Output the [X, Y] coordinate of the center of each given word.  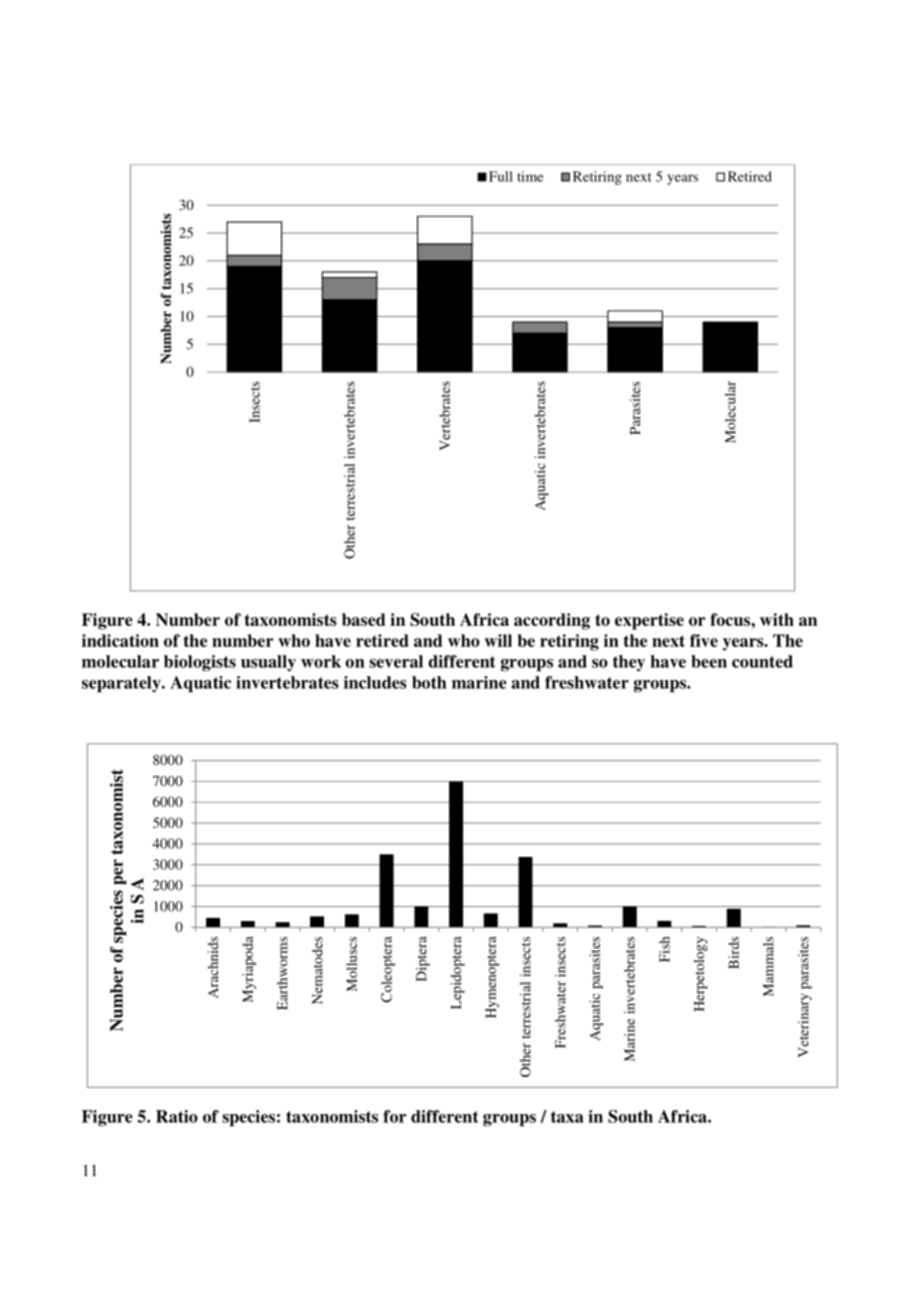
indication [120, 640]
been [709, 661]
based [363, 619]
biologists [200, 663]
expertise [649, 621]
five [704, 640]
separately [122, 684]
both [429, 682]
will [498, 640]
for [395, 1116]
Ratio [177, 1116]
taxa [567, 1117]
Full [501, 176]
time [530, 176]
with [777, 619]
